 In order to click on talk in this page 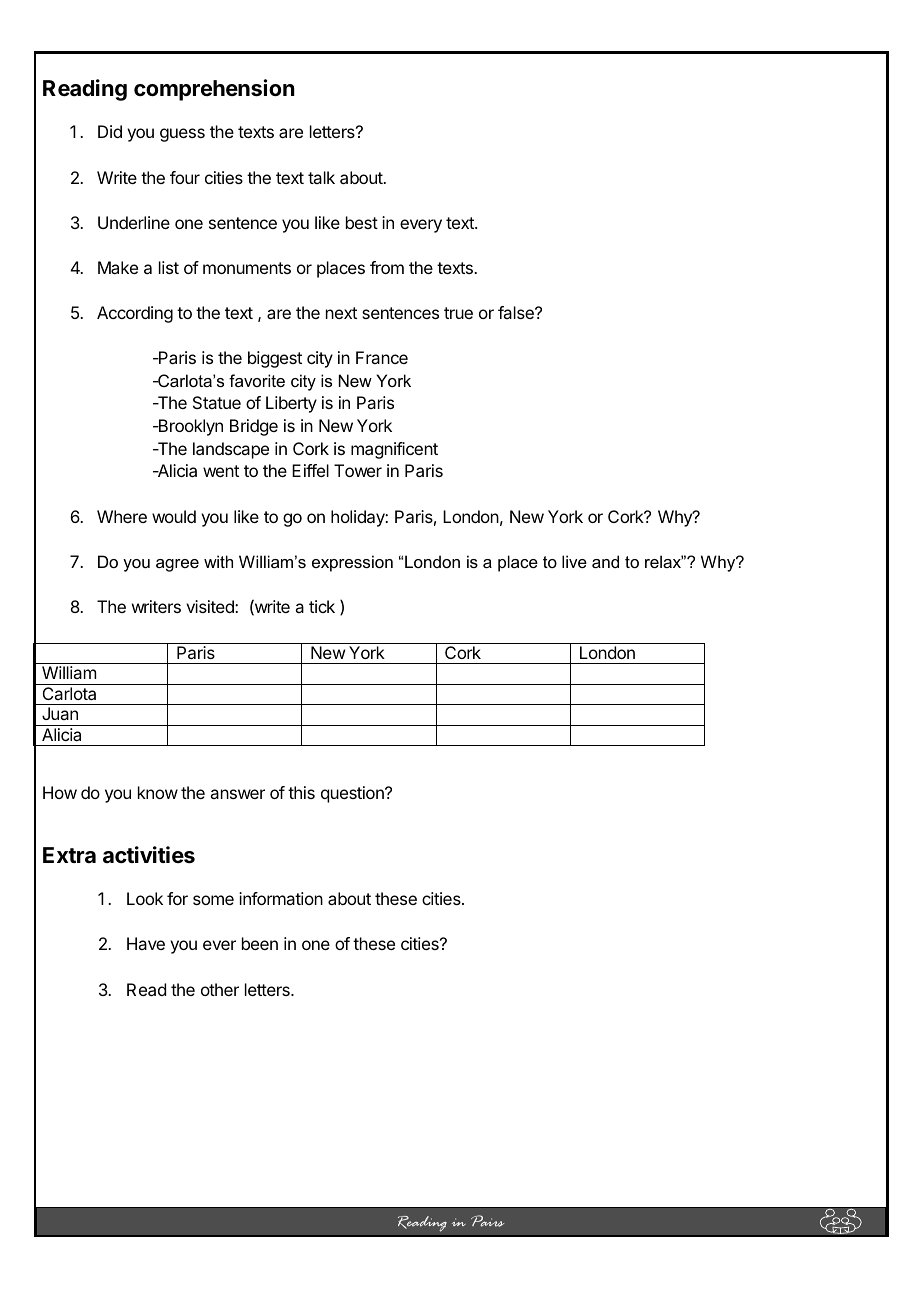, I will do `click(321, 177)`.
